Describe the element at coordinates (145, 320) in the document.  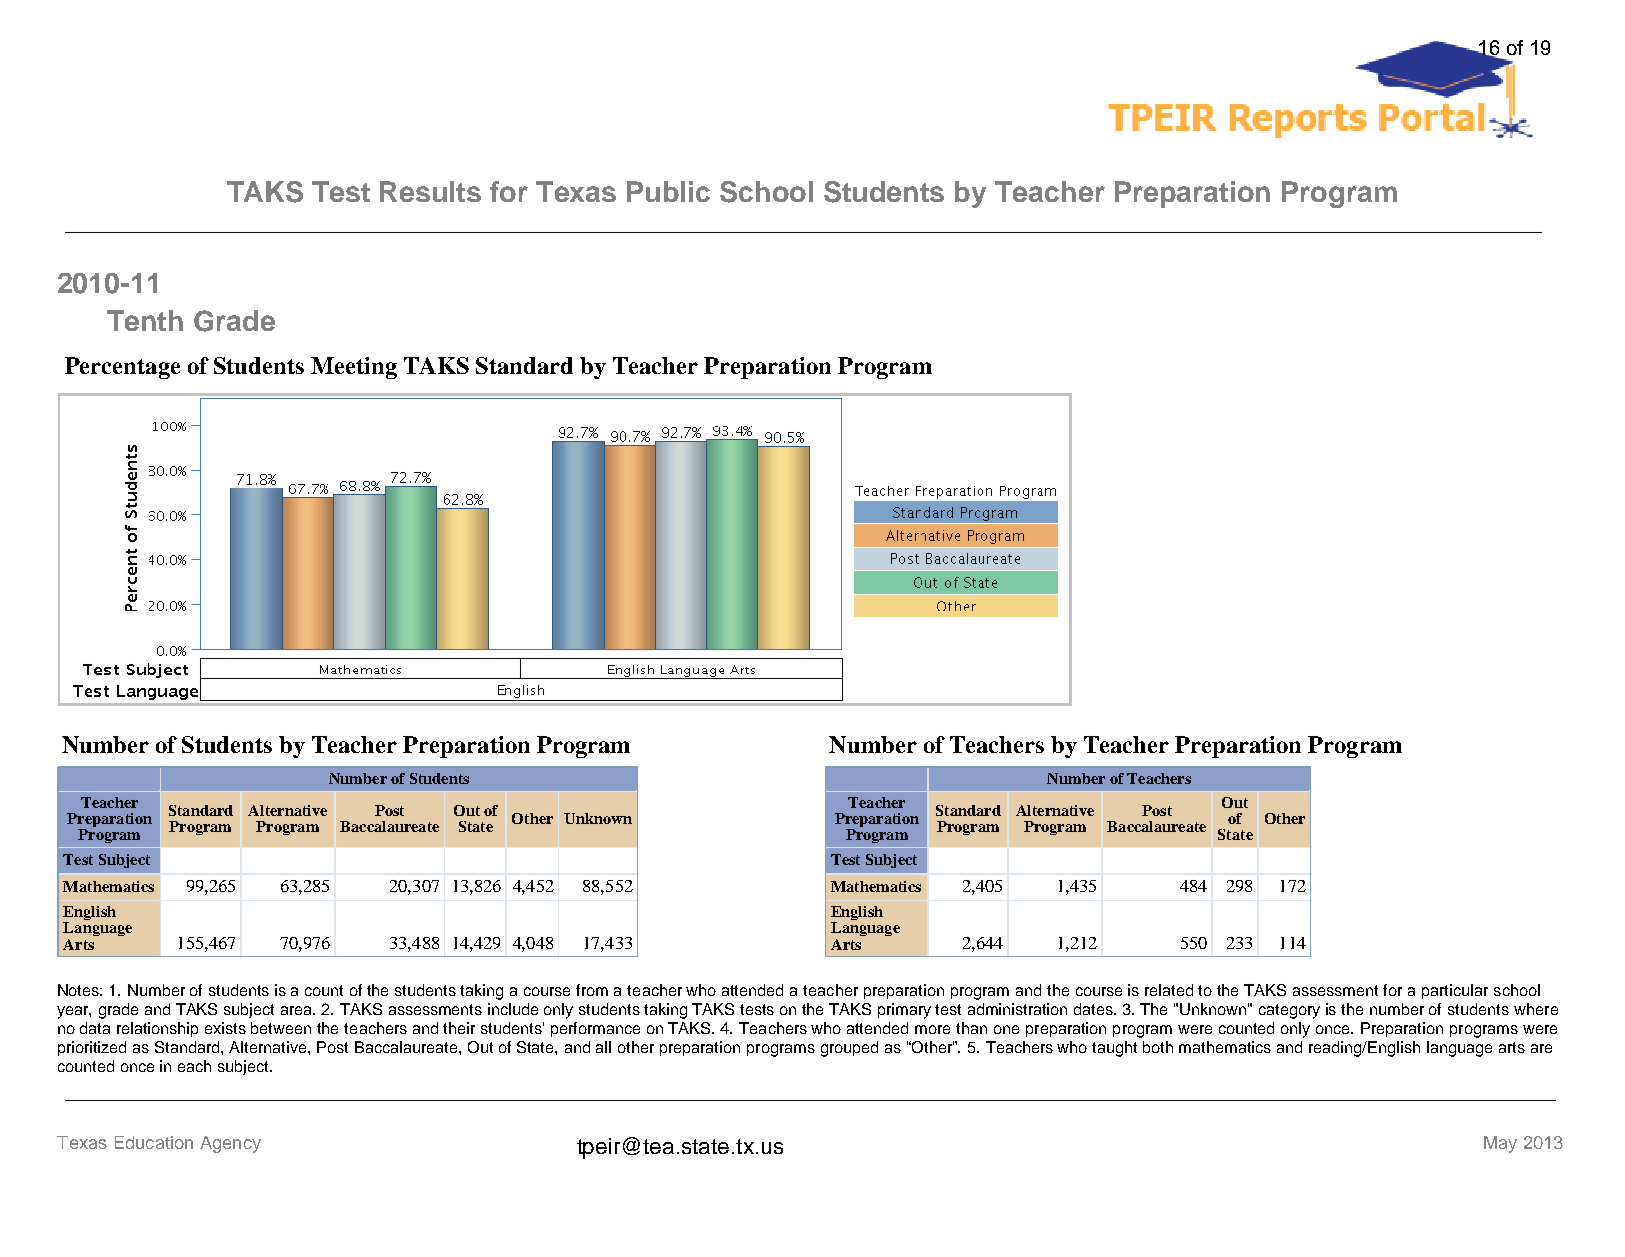
I see `Tenth` at that location.
